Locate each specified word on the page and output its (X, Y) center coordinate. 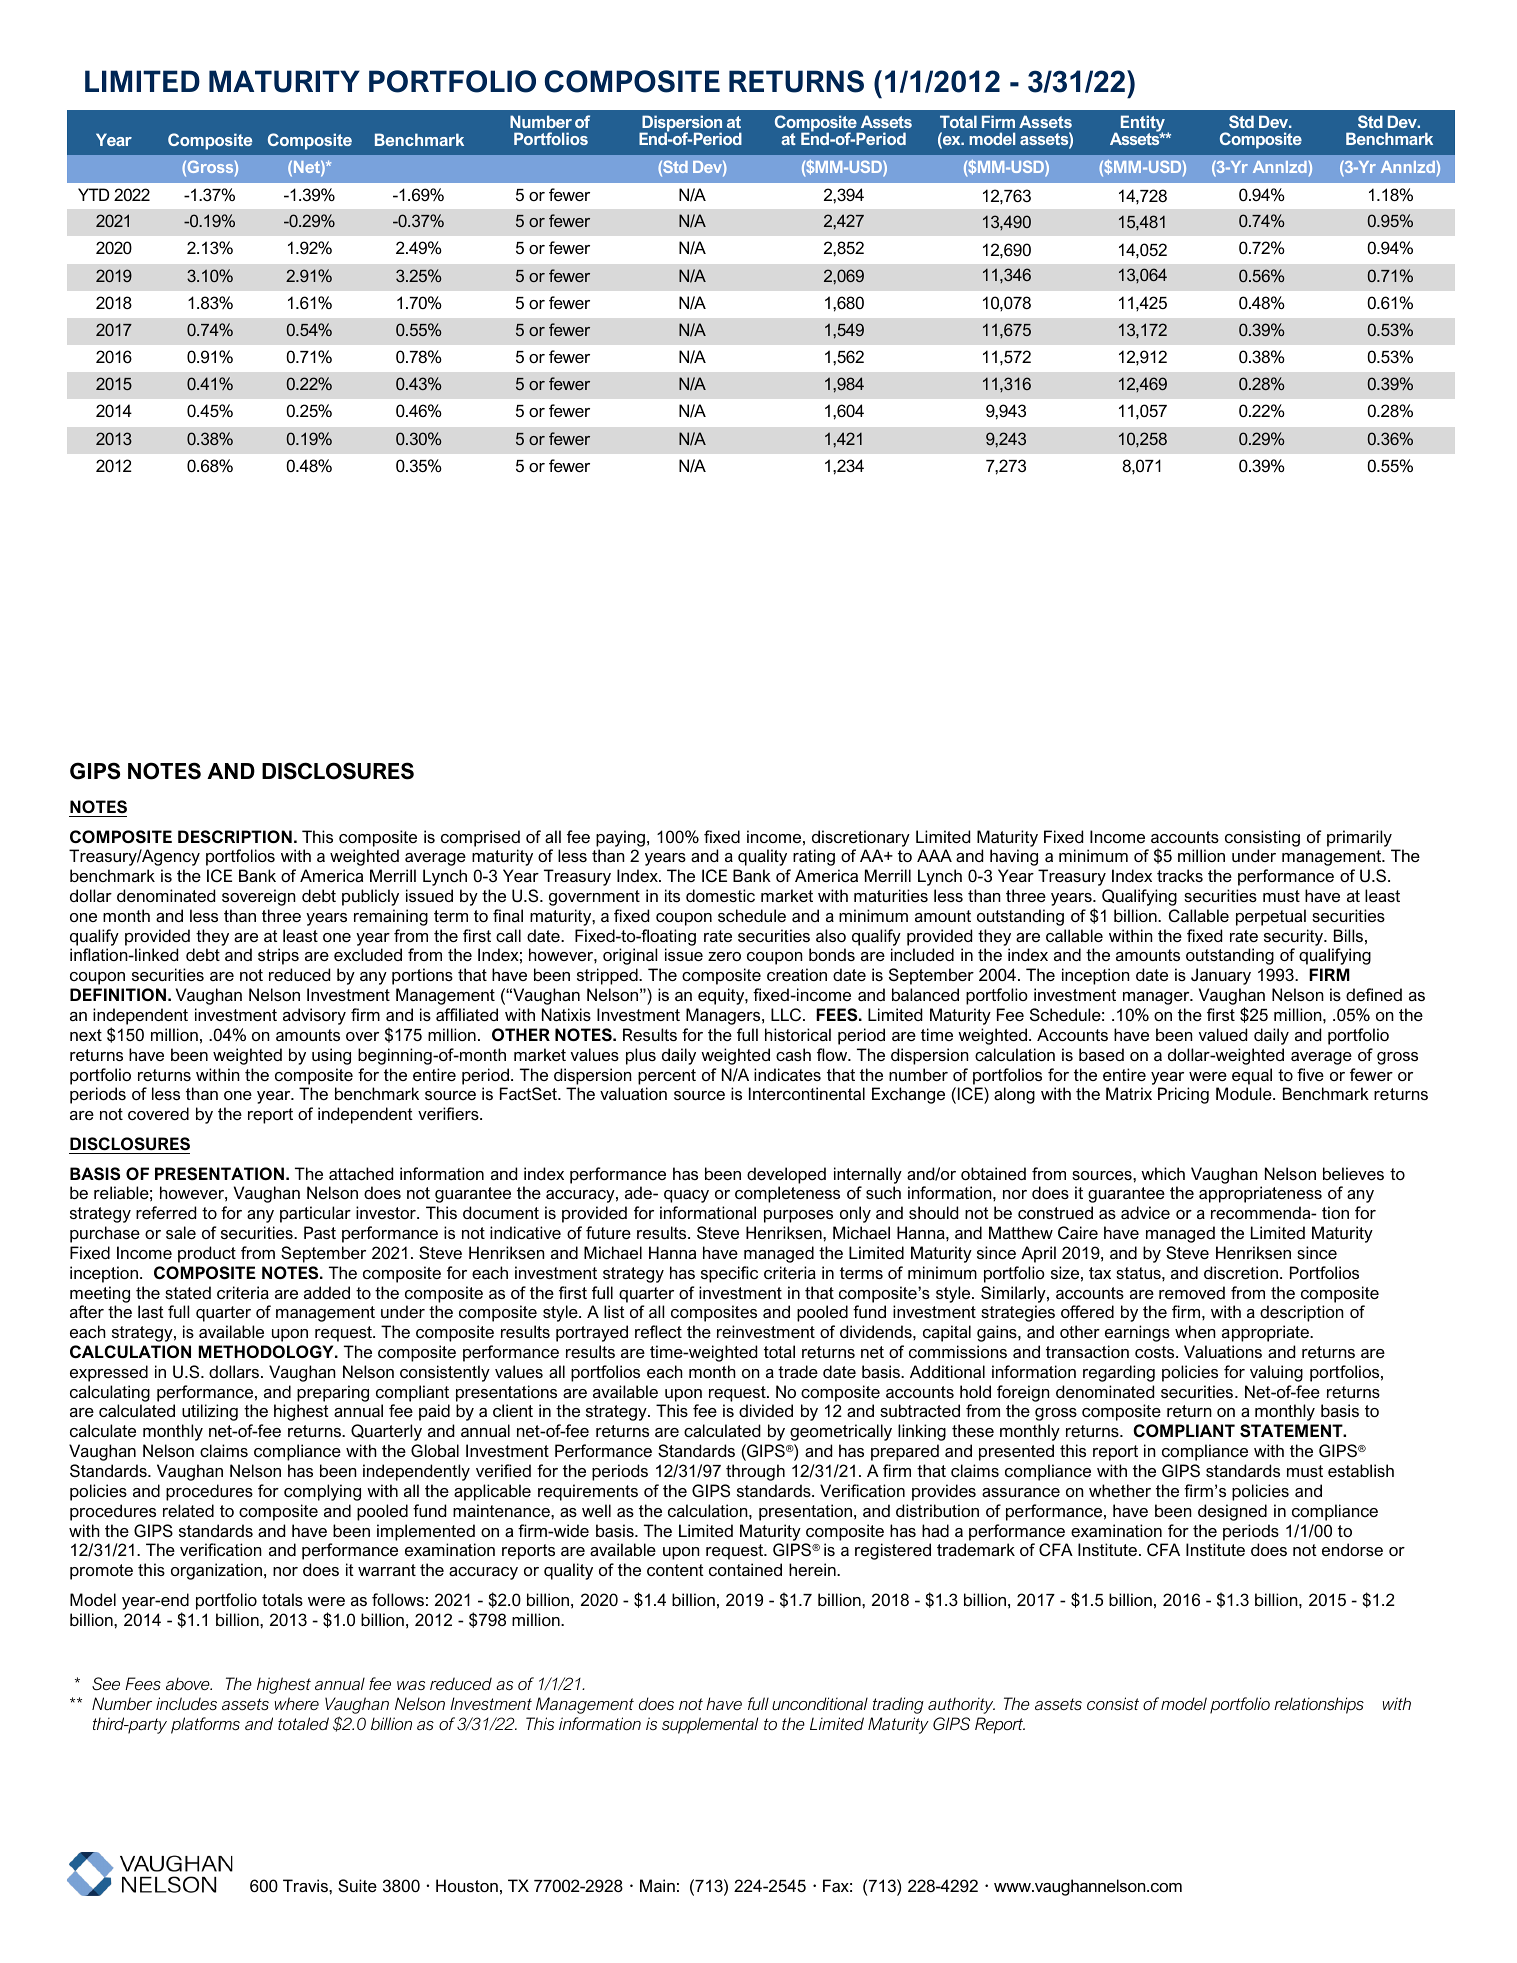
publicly (370, 897)
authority (961, 1706)
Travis (306, 1885)
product (207, 1254)
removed (1192, 1292)
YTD (93, 194)
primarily (1359, 838)
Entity (1144, 125)
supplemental (710, 1725)
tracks (1180, 875)
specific (729, 1274)
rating (814, 857)
